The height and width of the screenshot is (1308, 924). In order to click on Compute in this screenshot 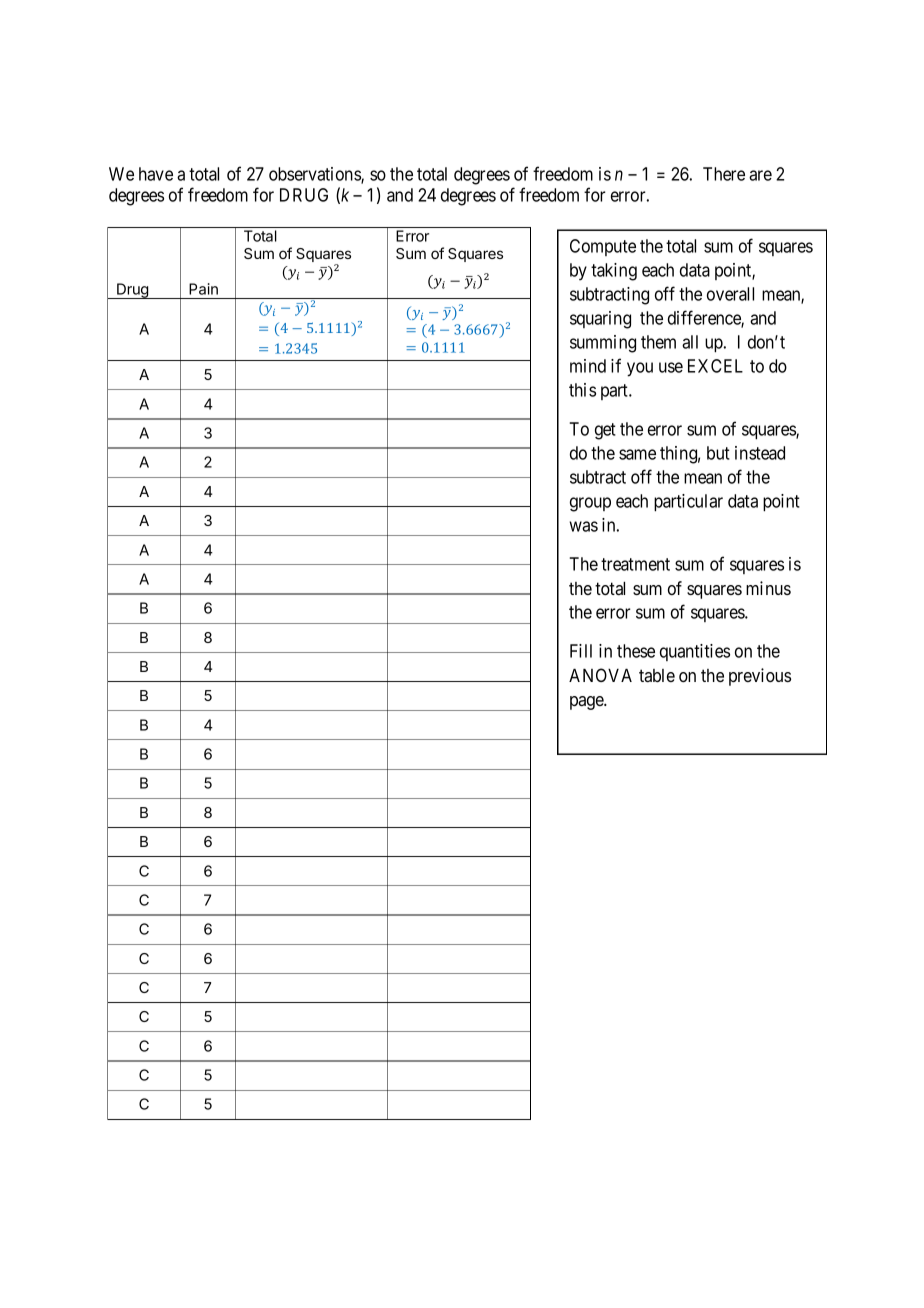, I will do `click(603, 247)`.
